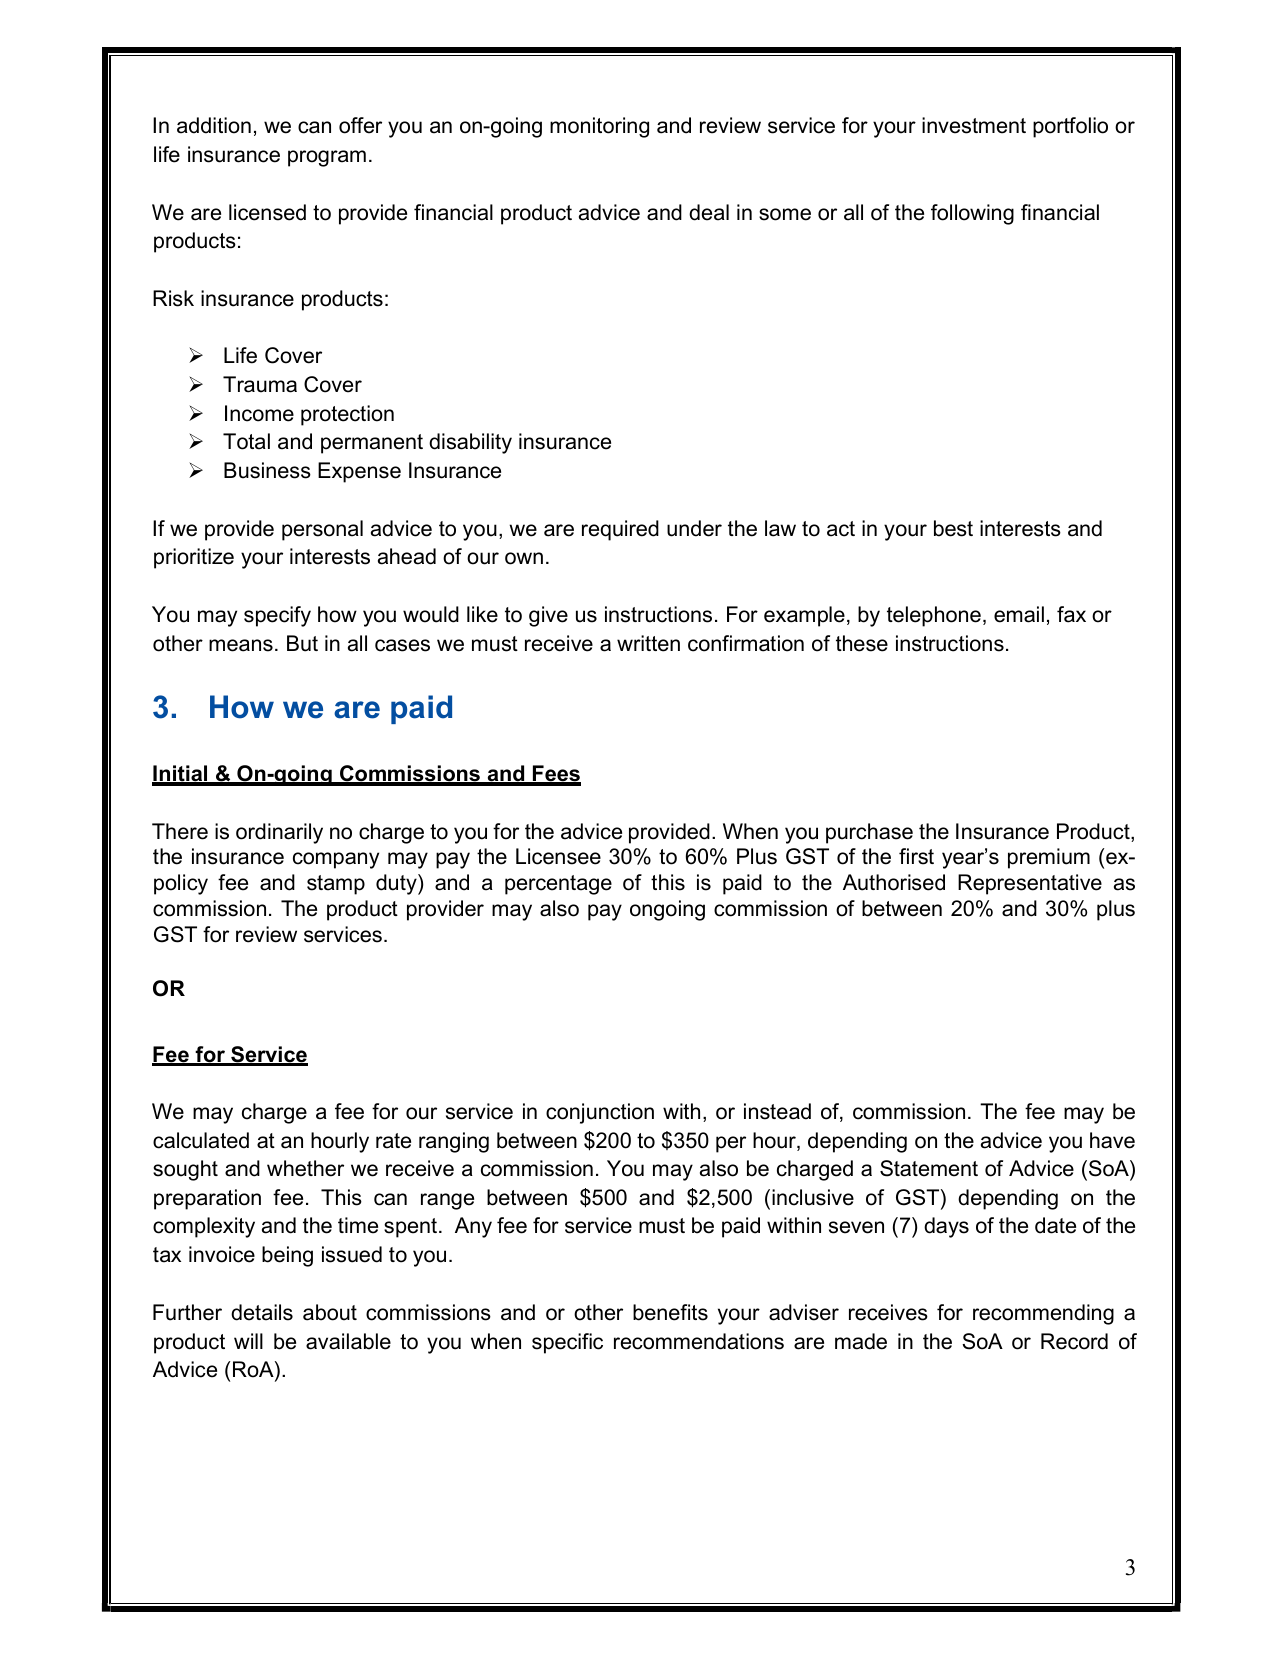 This page has height=1660, width=1283. I want to click on recommending, so click(1043, 1314).
